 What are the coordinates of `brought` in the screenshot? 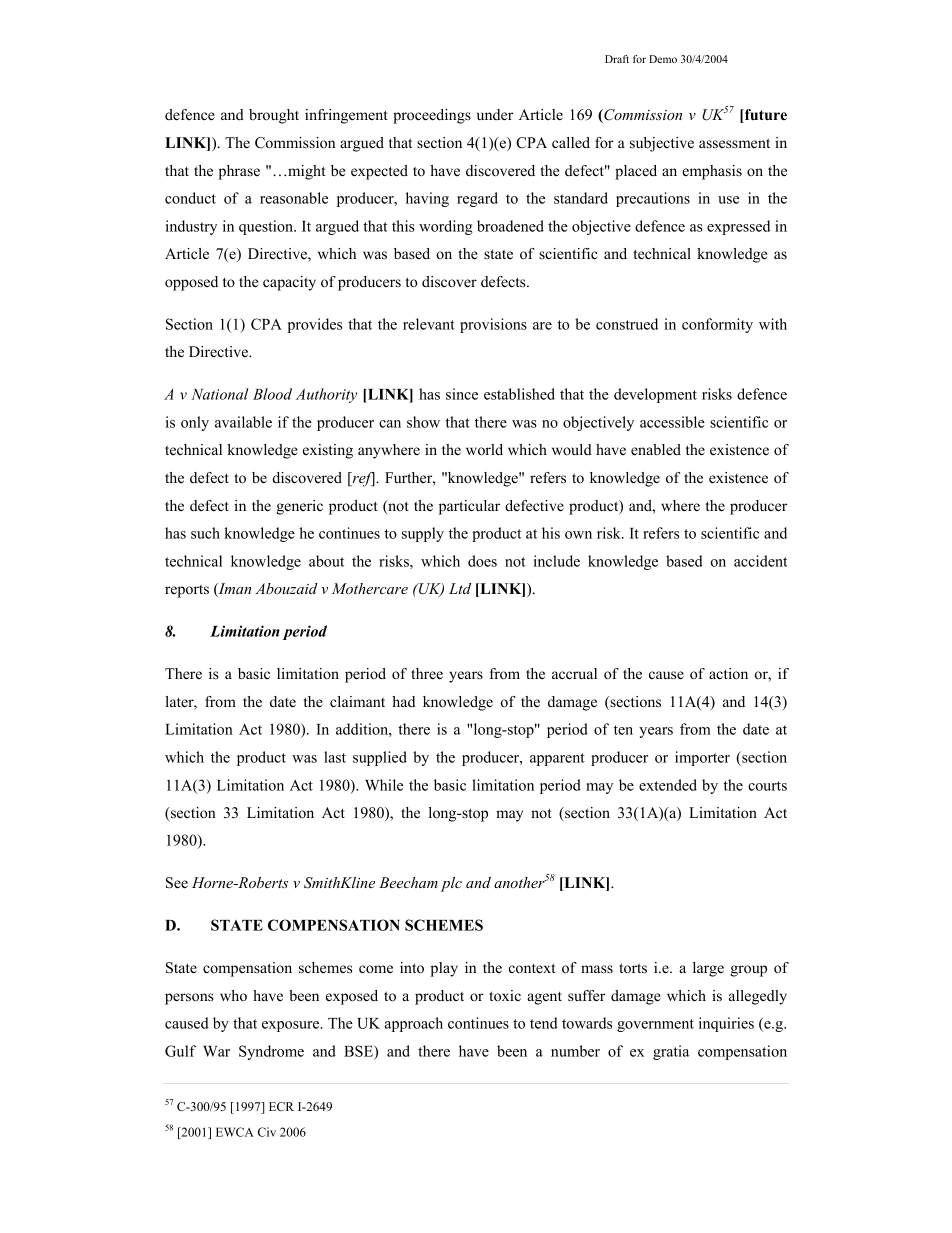 It's located at (274, 116).
